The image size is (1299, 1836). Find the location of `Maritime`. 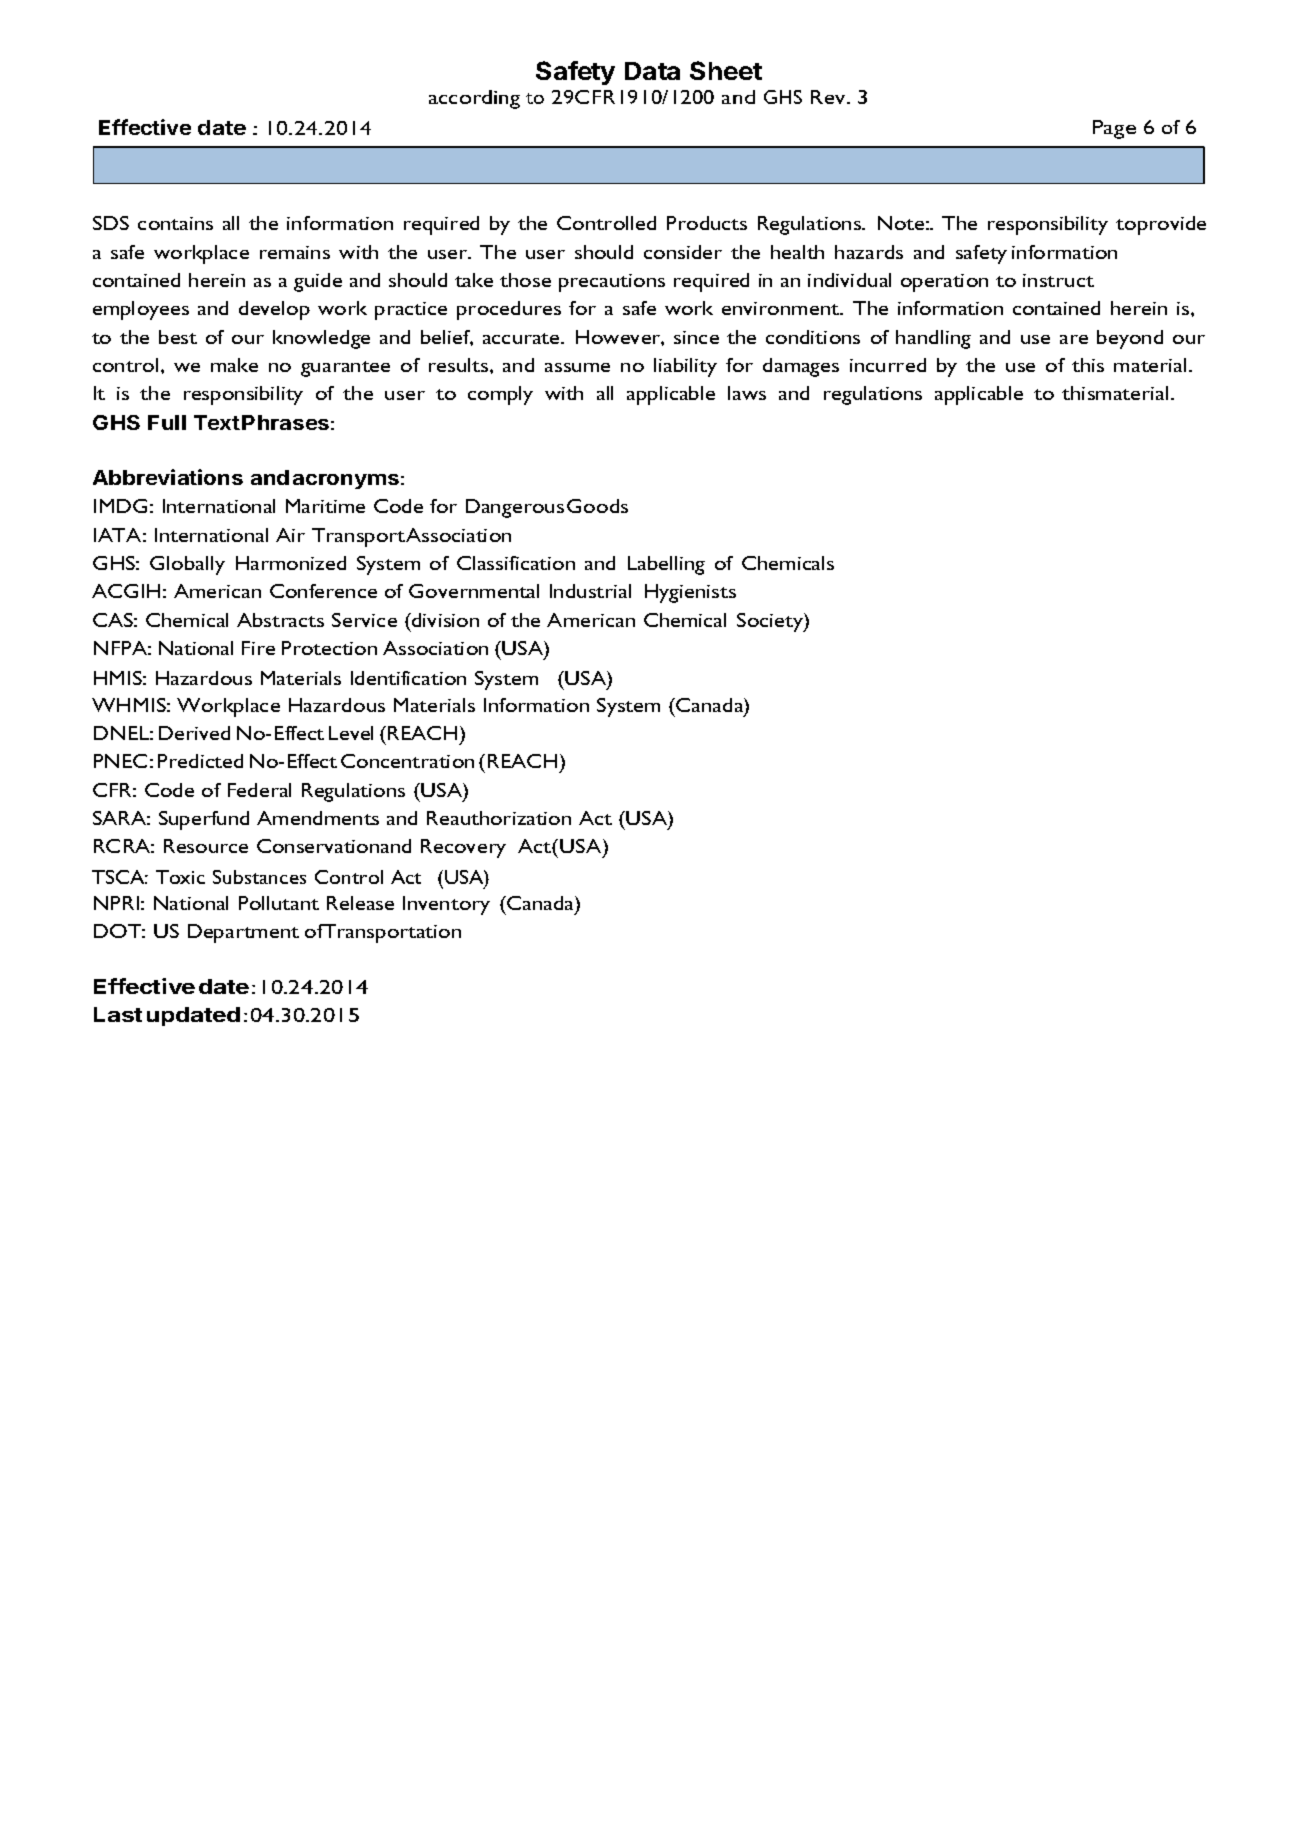

Maritime is located at coordinates (325, 506).
